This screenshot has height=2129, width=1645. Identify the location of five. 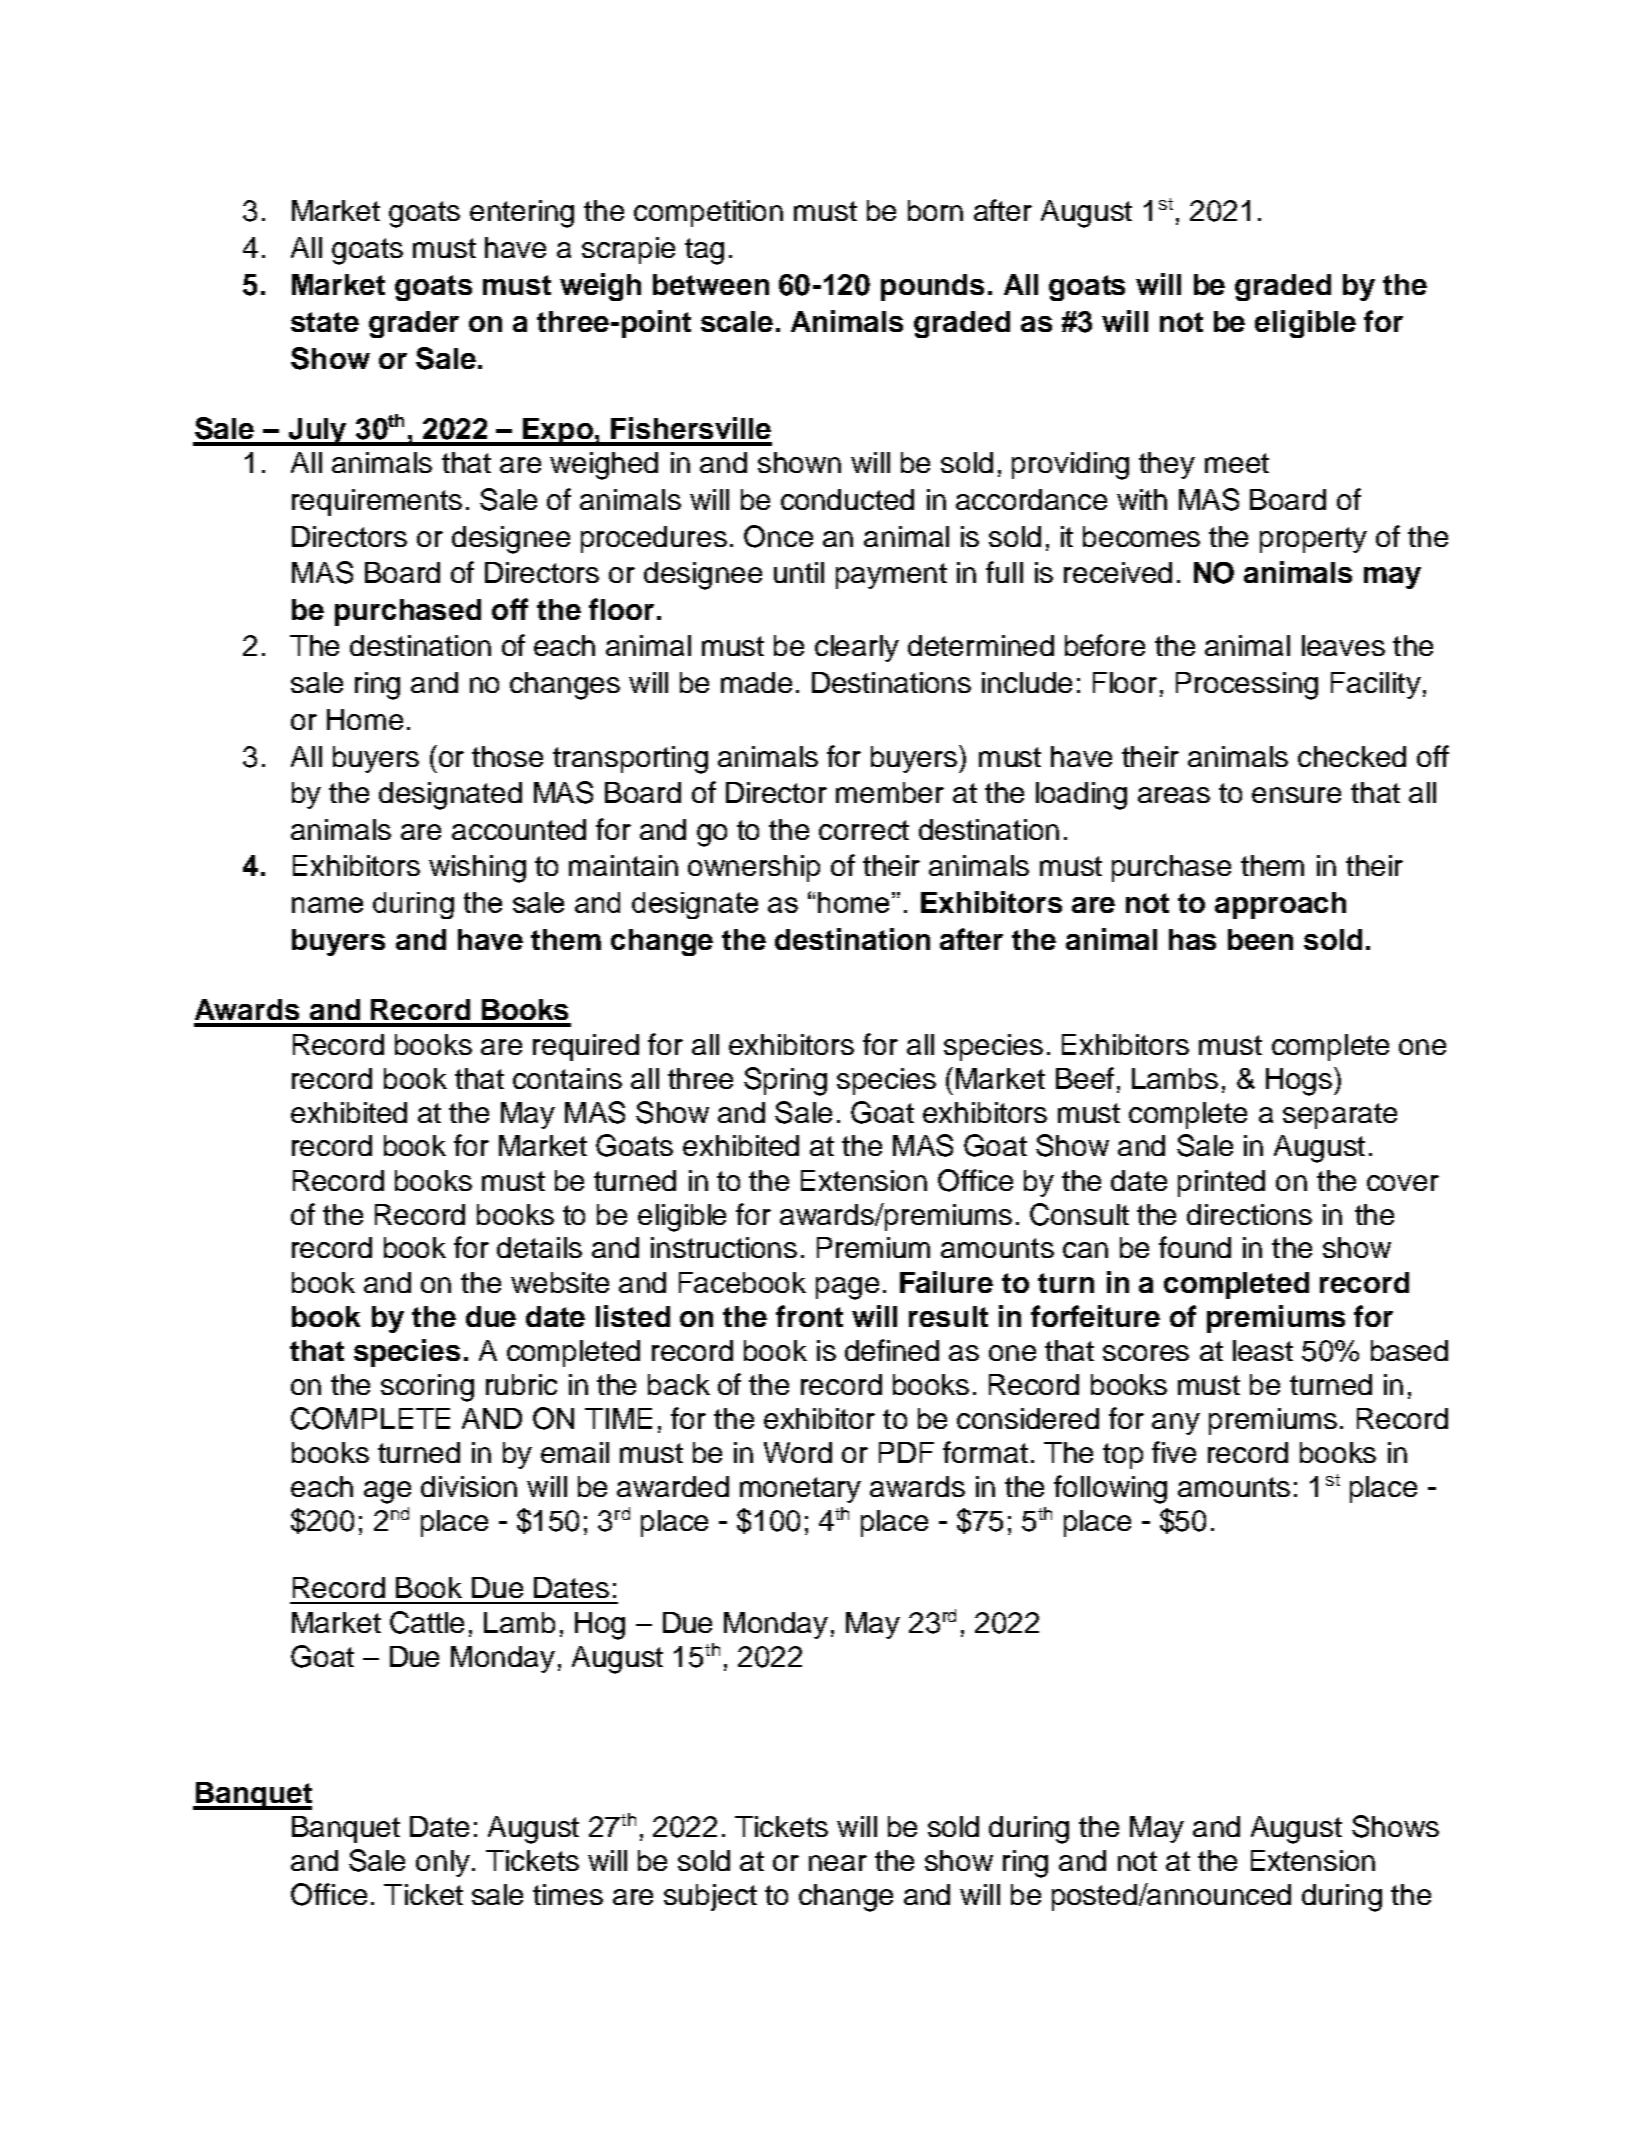
(1174, 1452).
